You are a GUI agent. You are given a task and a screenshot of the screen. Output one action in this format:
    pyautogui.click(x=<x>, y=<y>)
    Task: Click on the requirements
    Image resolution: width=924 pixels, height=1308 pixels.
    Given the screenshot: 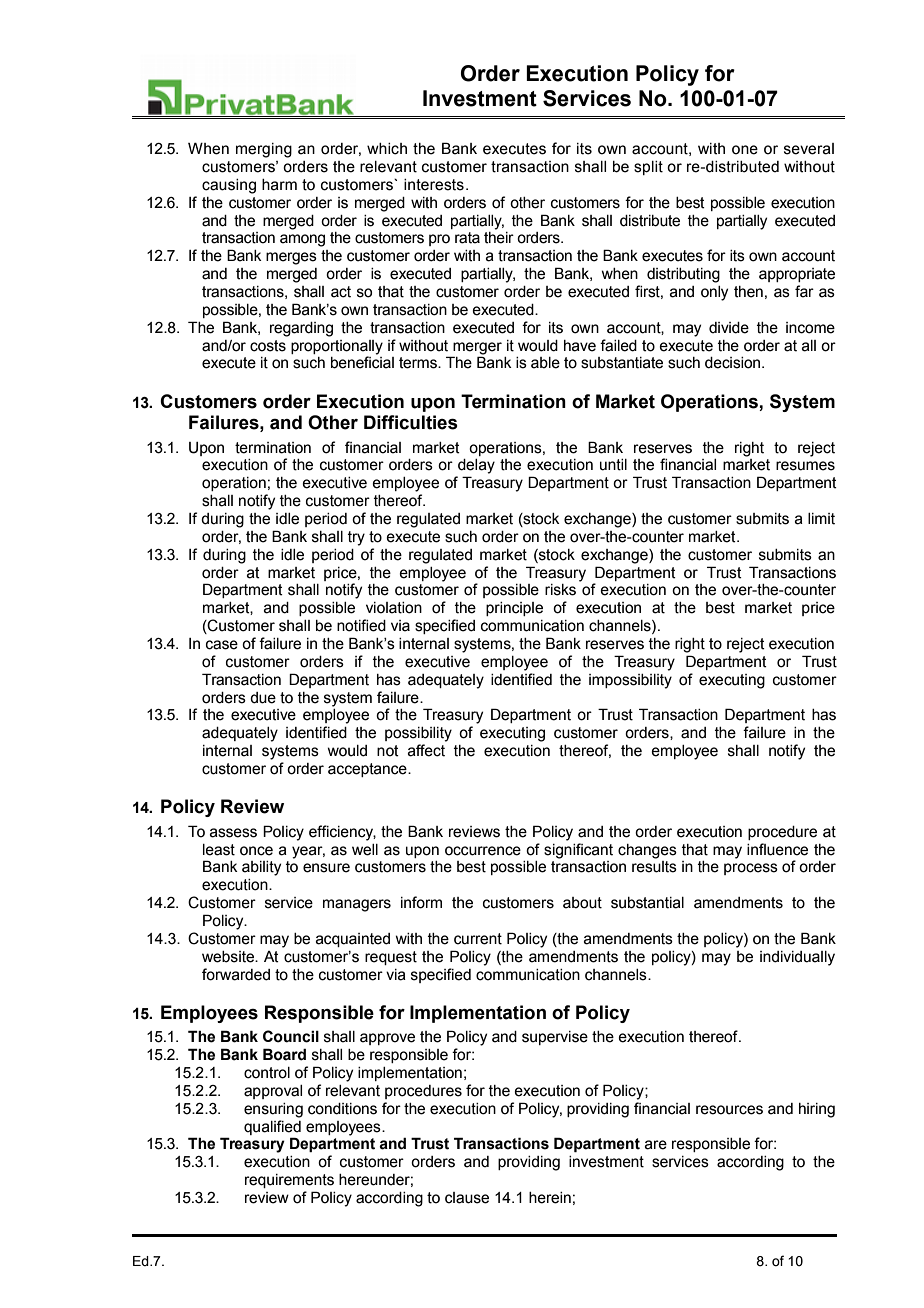 What is the action you would take?
    pyautogui.click(x=289, y=1181)
